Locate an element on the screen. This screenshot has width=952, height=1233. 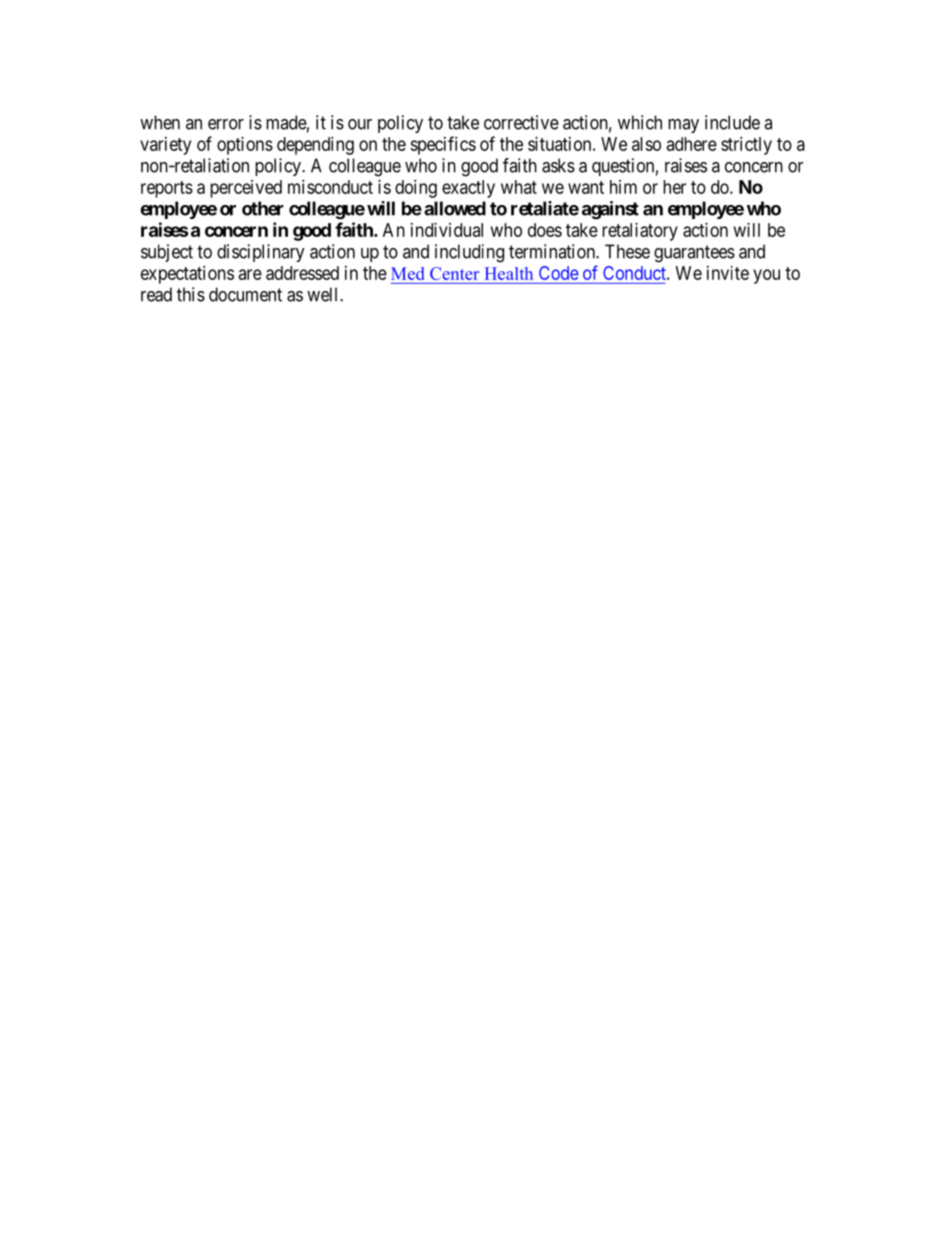
document is located at coordinates (245, 294).
